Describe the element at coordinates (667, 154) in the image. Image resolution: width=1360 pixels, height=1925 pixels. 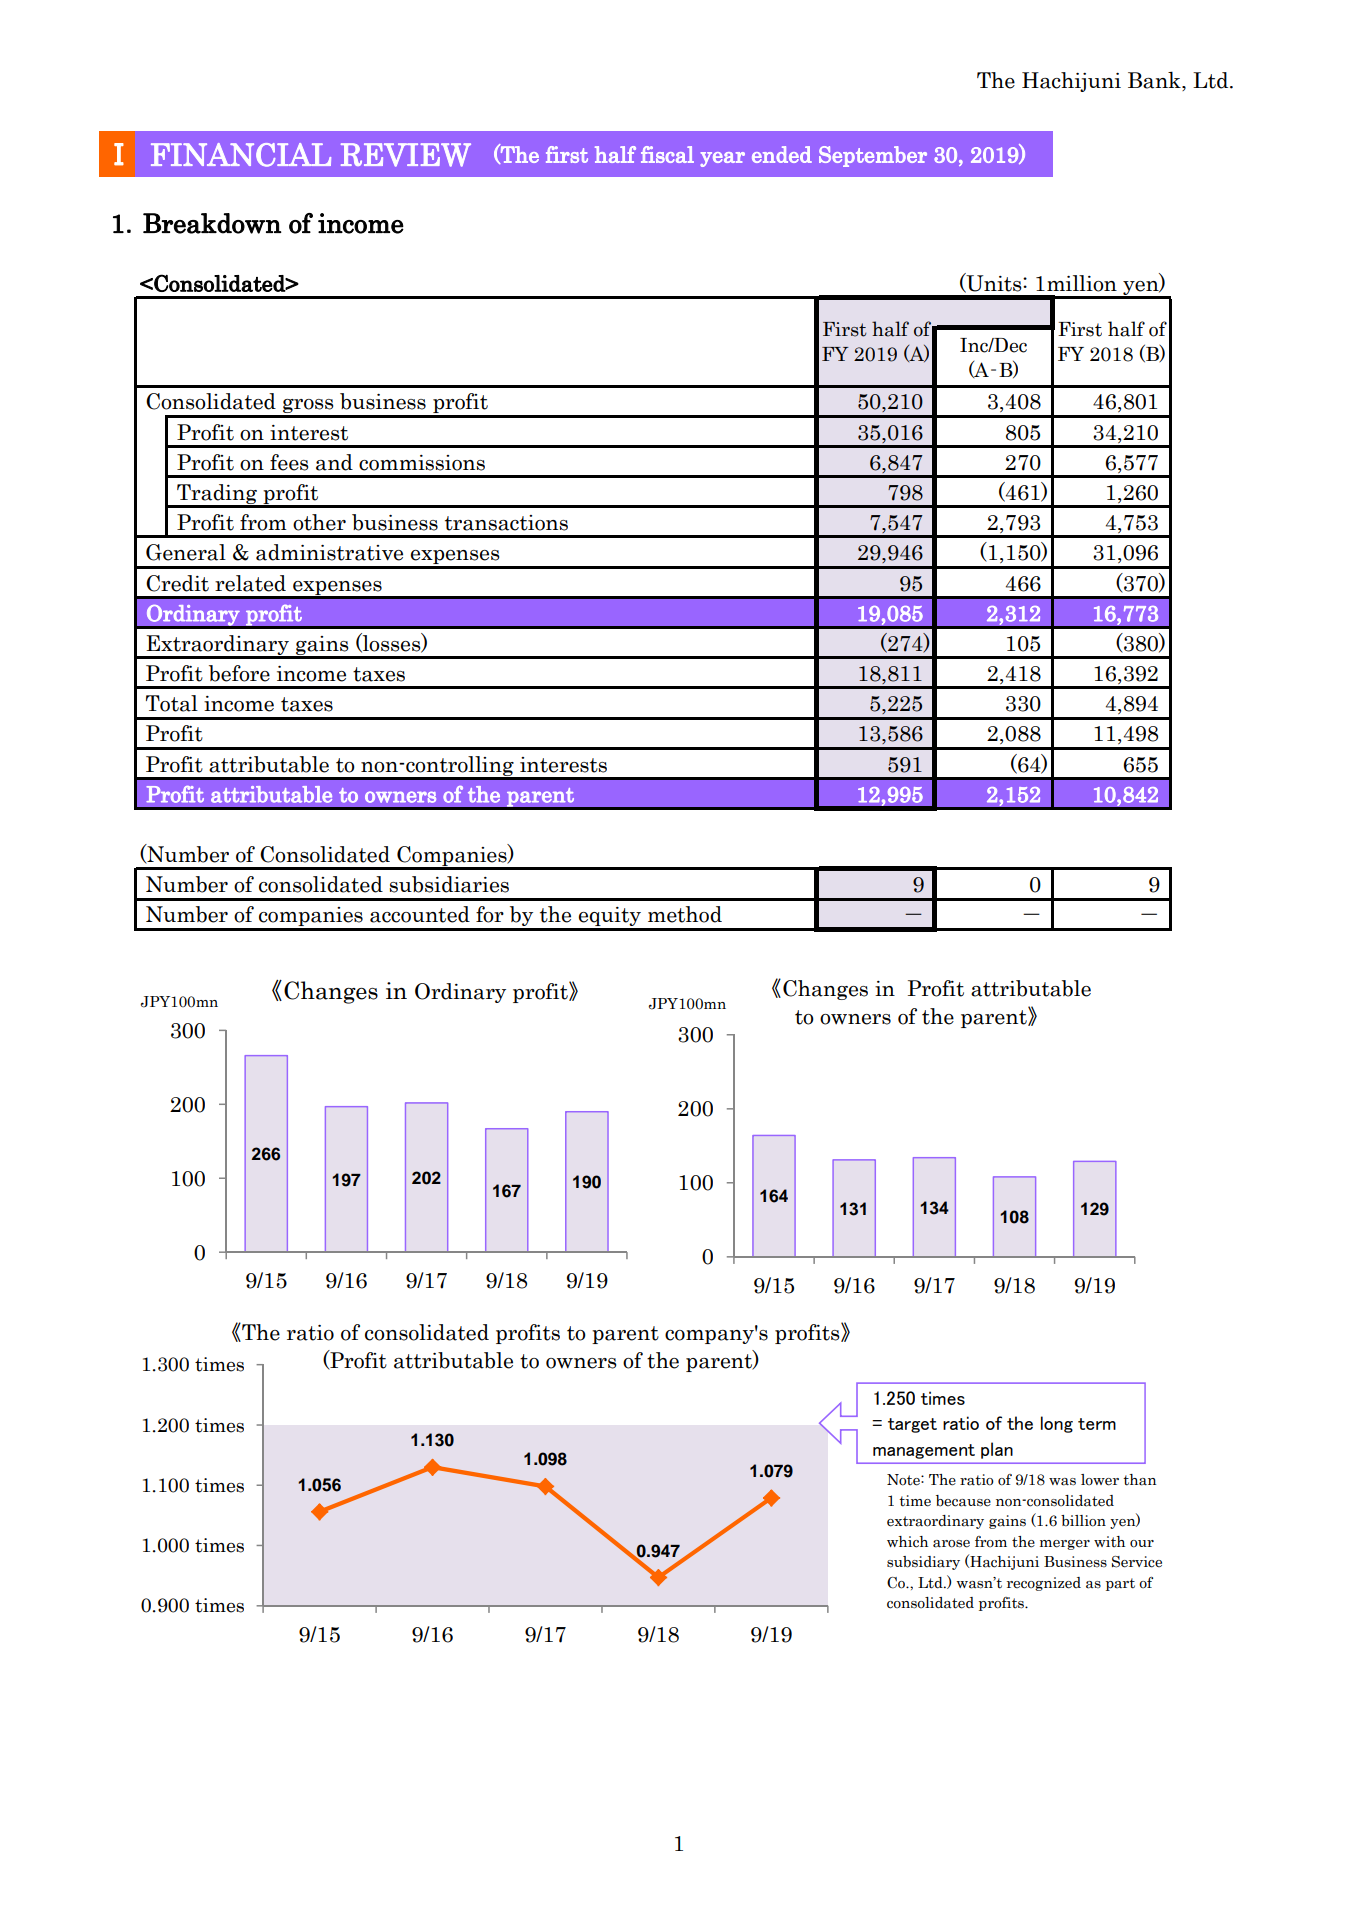
I see `fiscal` at that location.
